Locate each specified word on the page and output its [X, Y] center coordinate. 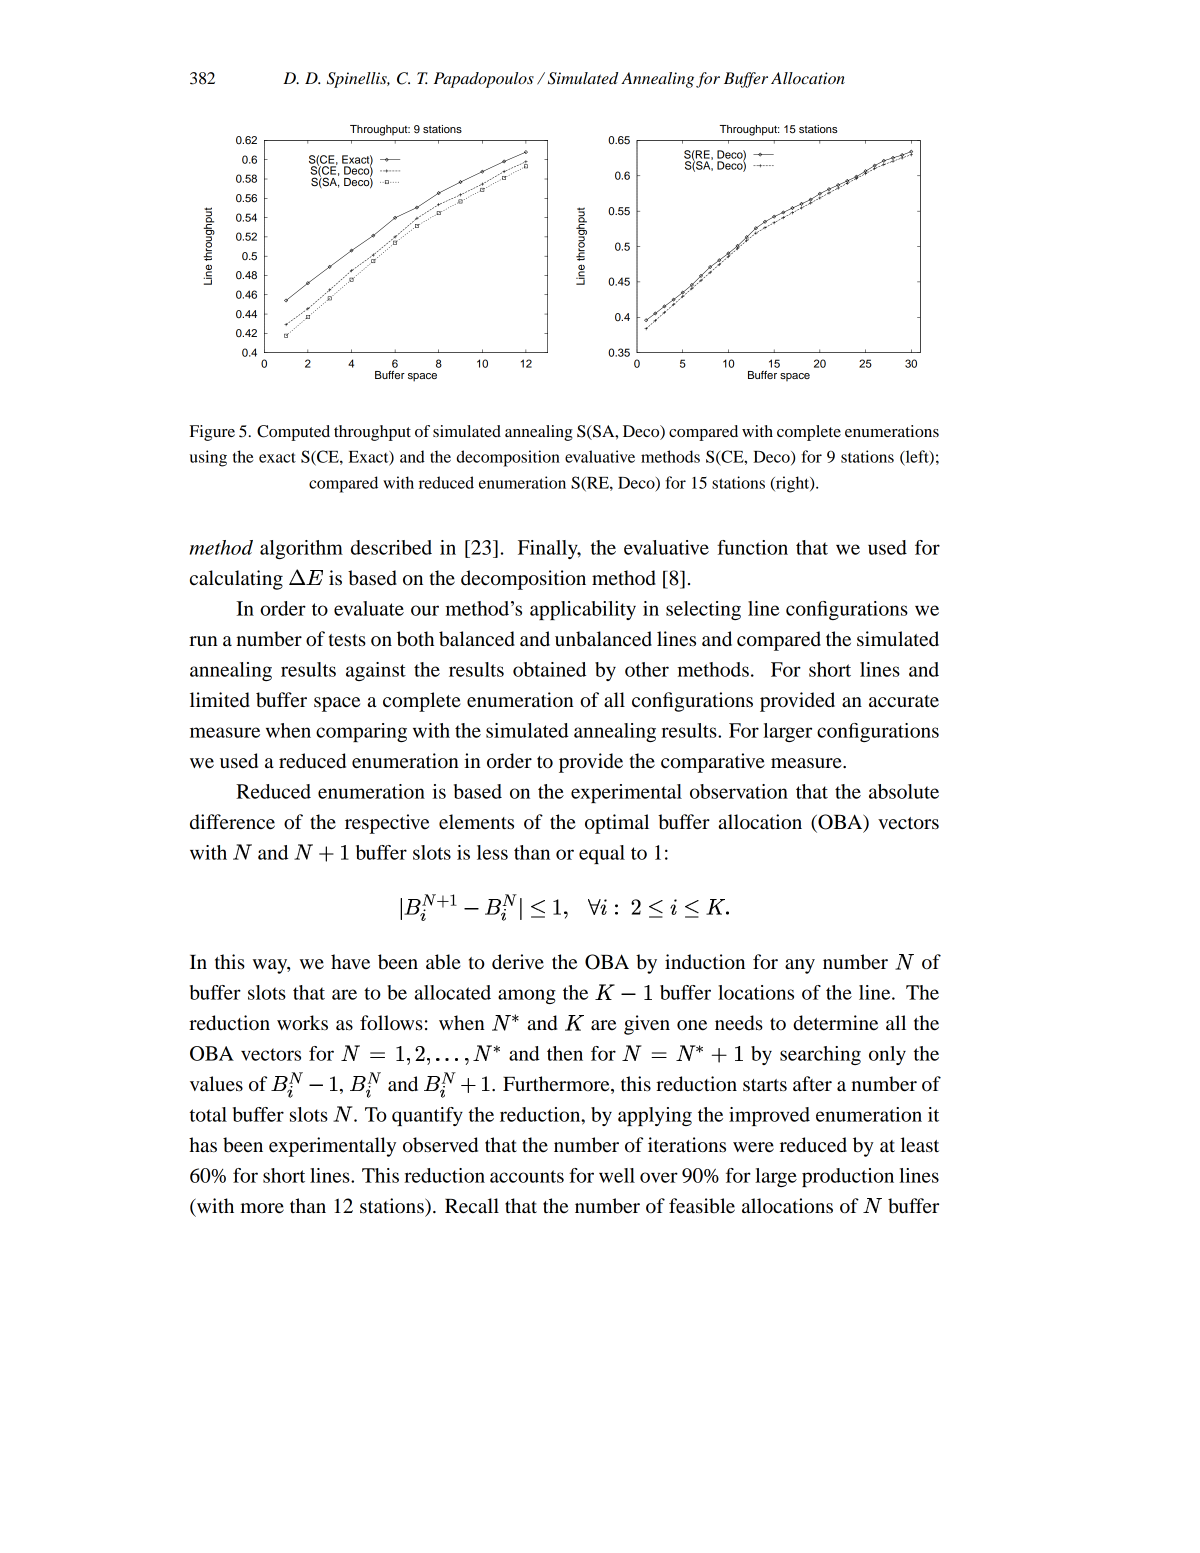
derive [518, 962]
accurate [904, 701]
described [391, 547]
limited [220, 700]
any [800, 966]
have [350, 962]
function [752, 547]
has [203, 1145]
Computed [293, 433]
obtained [549, 669]
